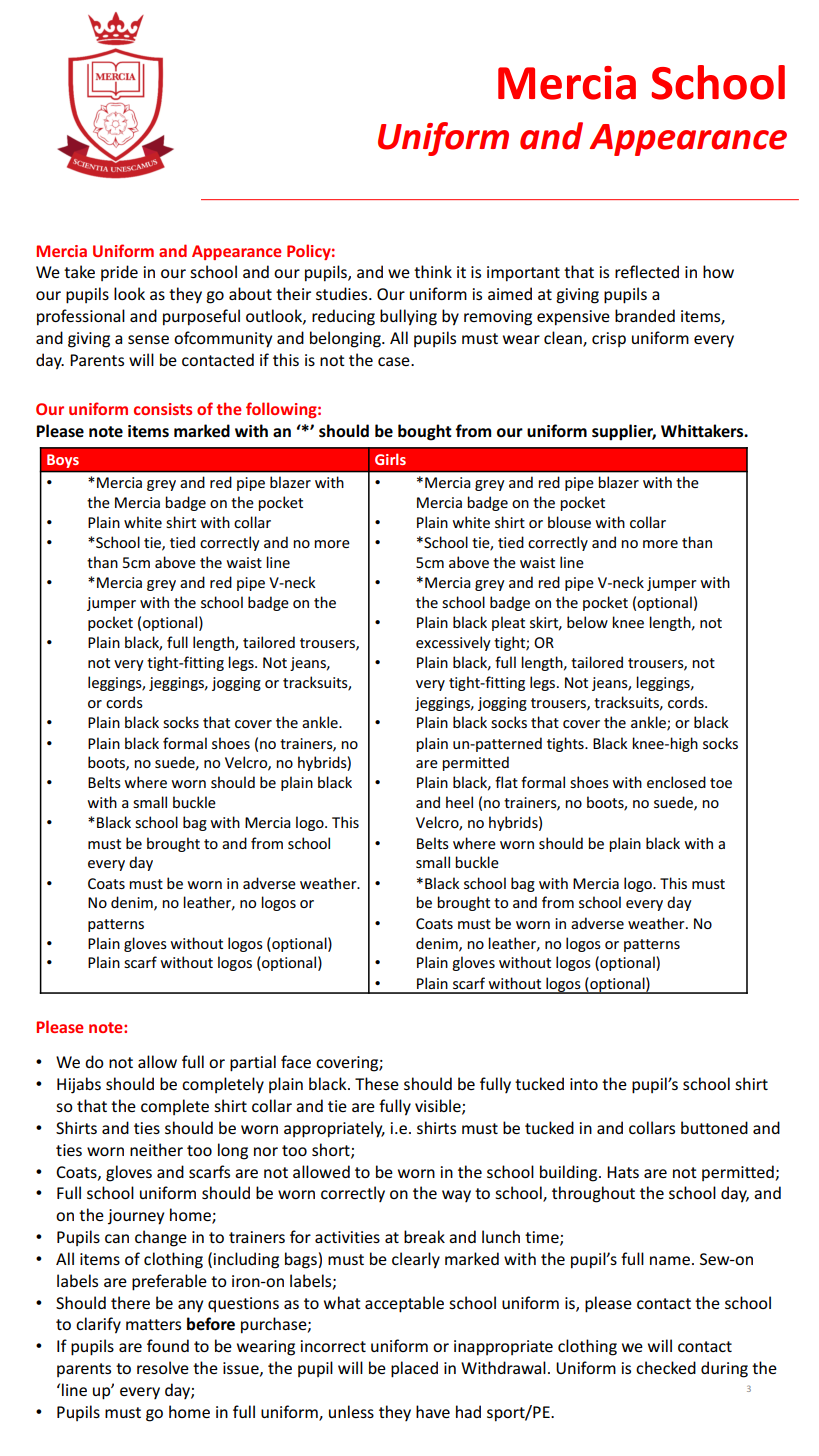 The width and height of the page is (819, 1456). Describe the element at coordinates (453, 643) in the page. I see `excessively` at that location.
